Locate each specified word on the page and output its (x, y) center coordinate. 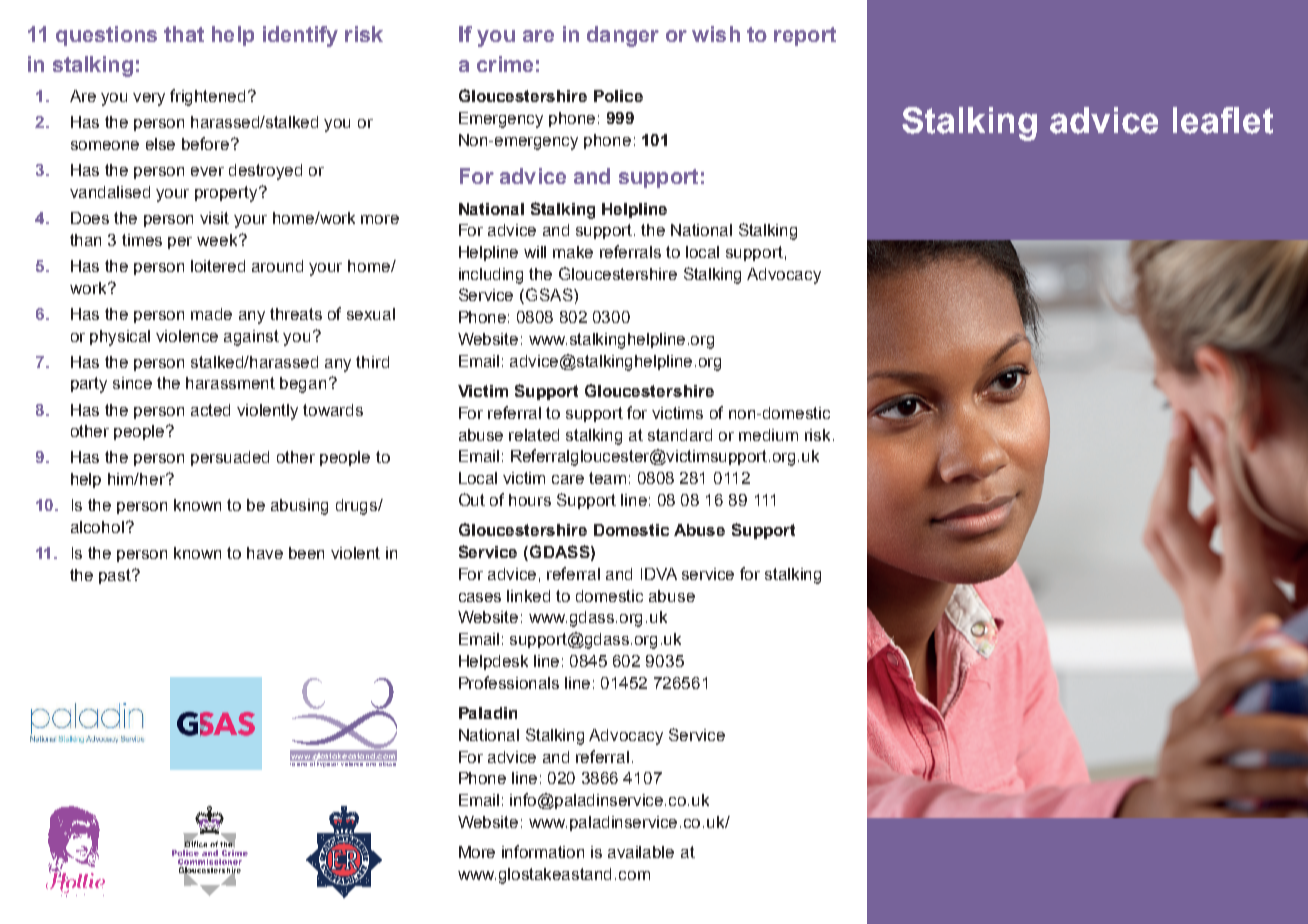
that (184, 34)
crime (505, 64)
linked (528, 596)
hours (530, 500)
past (116, 576)
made (211, 314)
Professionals (509, 682)
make (573, 252)
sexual (371, 314)
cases (480, 597)
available (641, 852)
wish (716, 34)
